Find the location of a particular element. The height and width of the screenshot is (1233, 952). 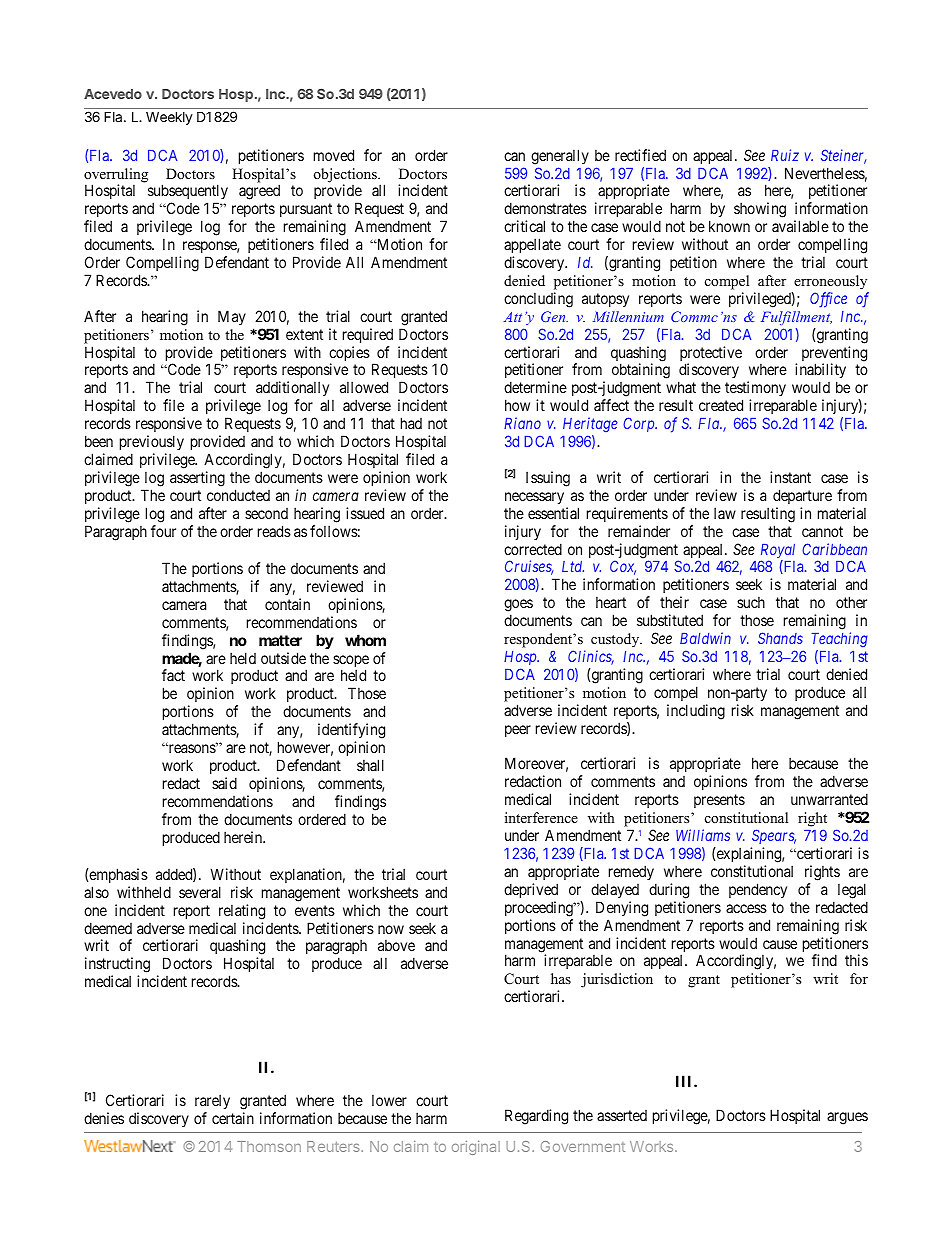

generally is located at coordinates (560, 157).
